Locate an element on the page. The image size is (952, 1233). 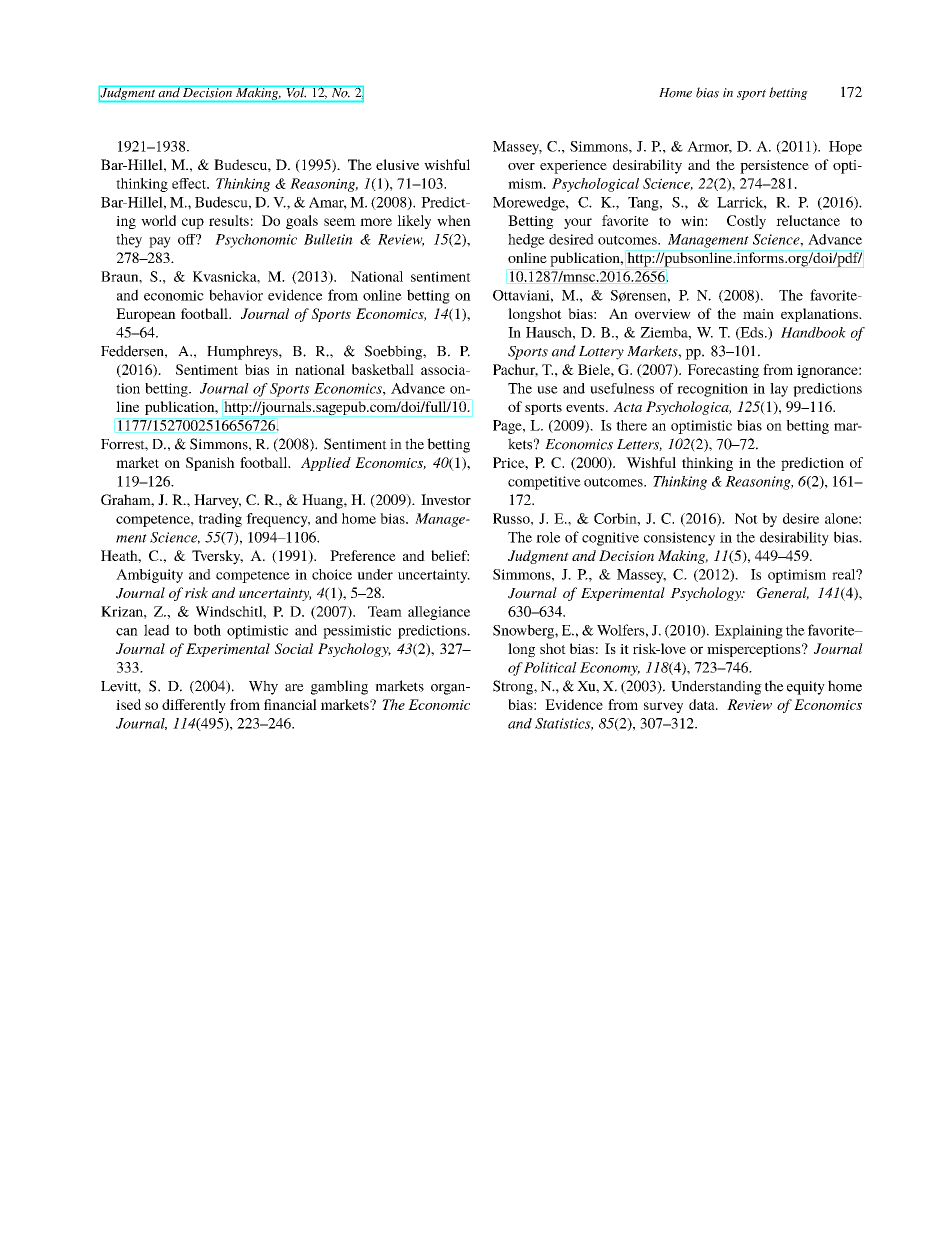
competitive is located at coordinates (544, 483).
